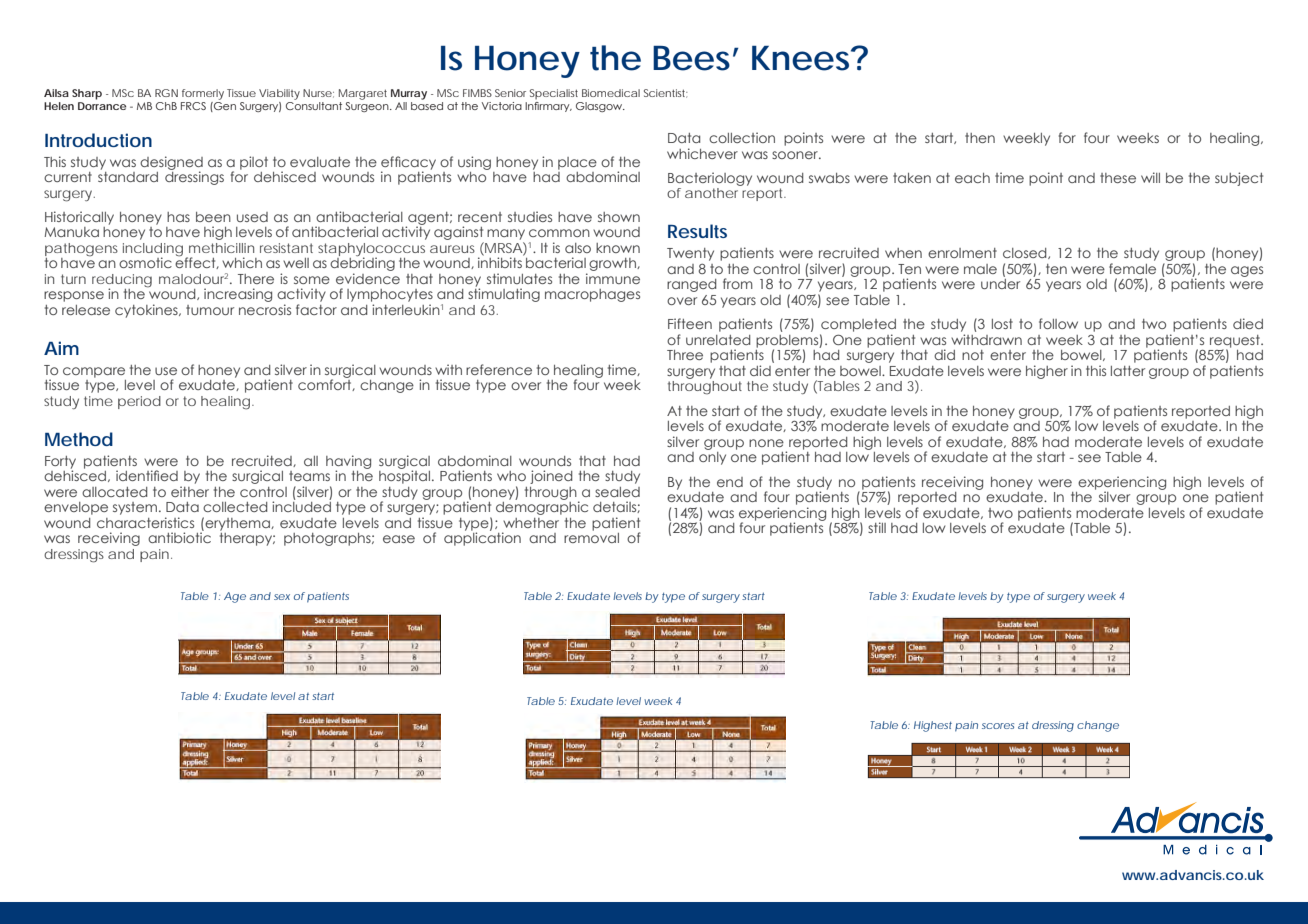  I want to click on Glasgow, so click(600, 107).
